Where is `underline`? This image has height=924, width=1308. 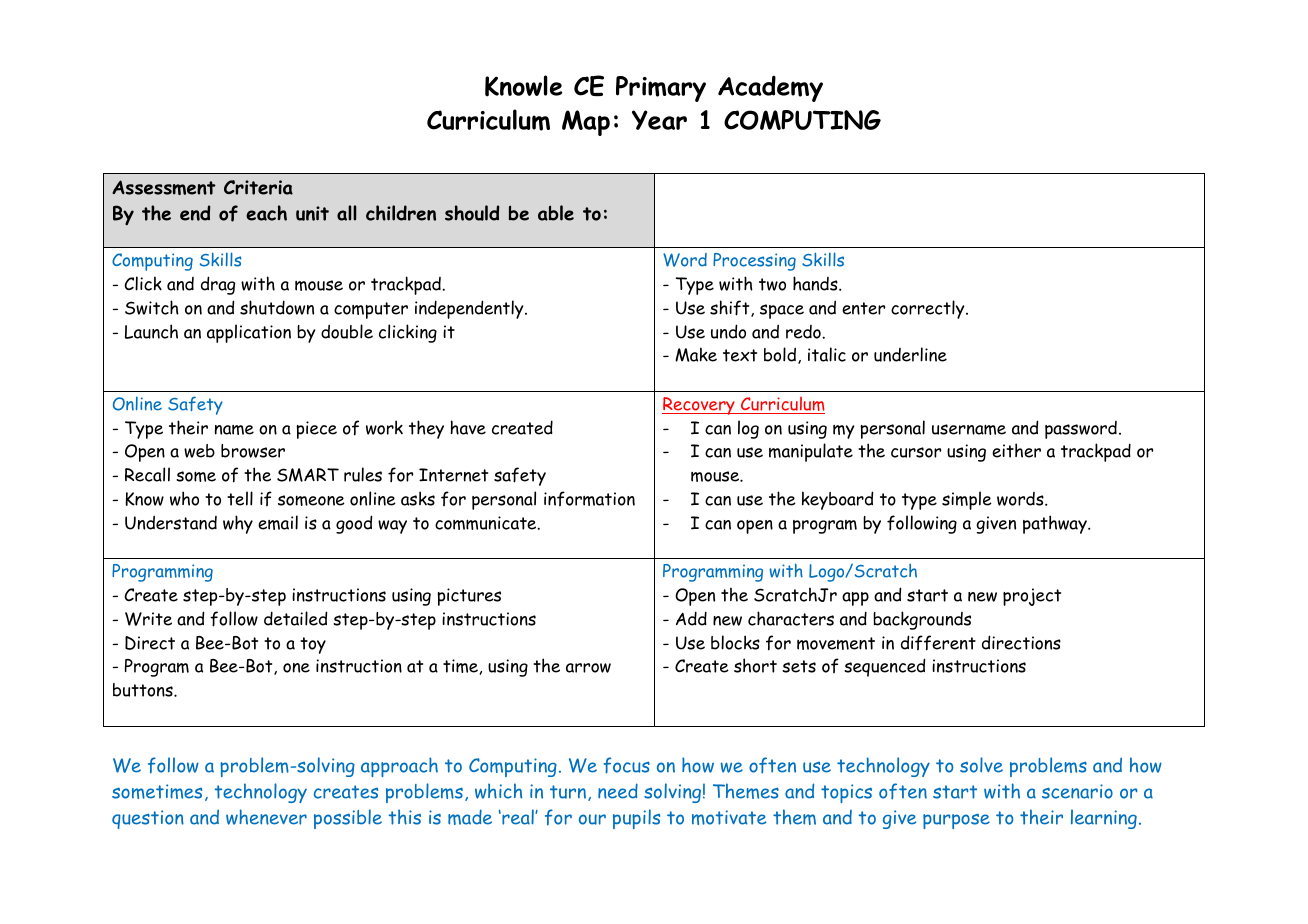
underline is located at coordinates (910, 354).
